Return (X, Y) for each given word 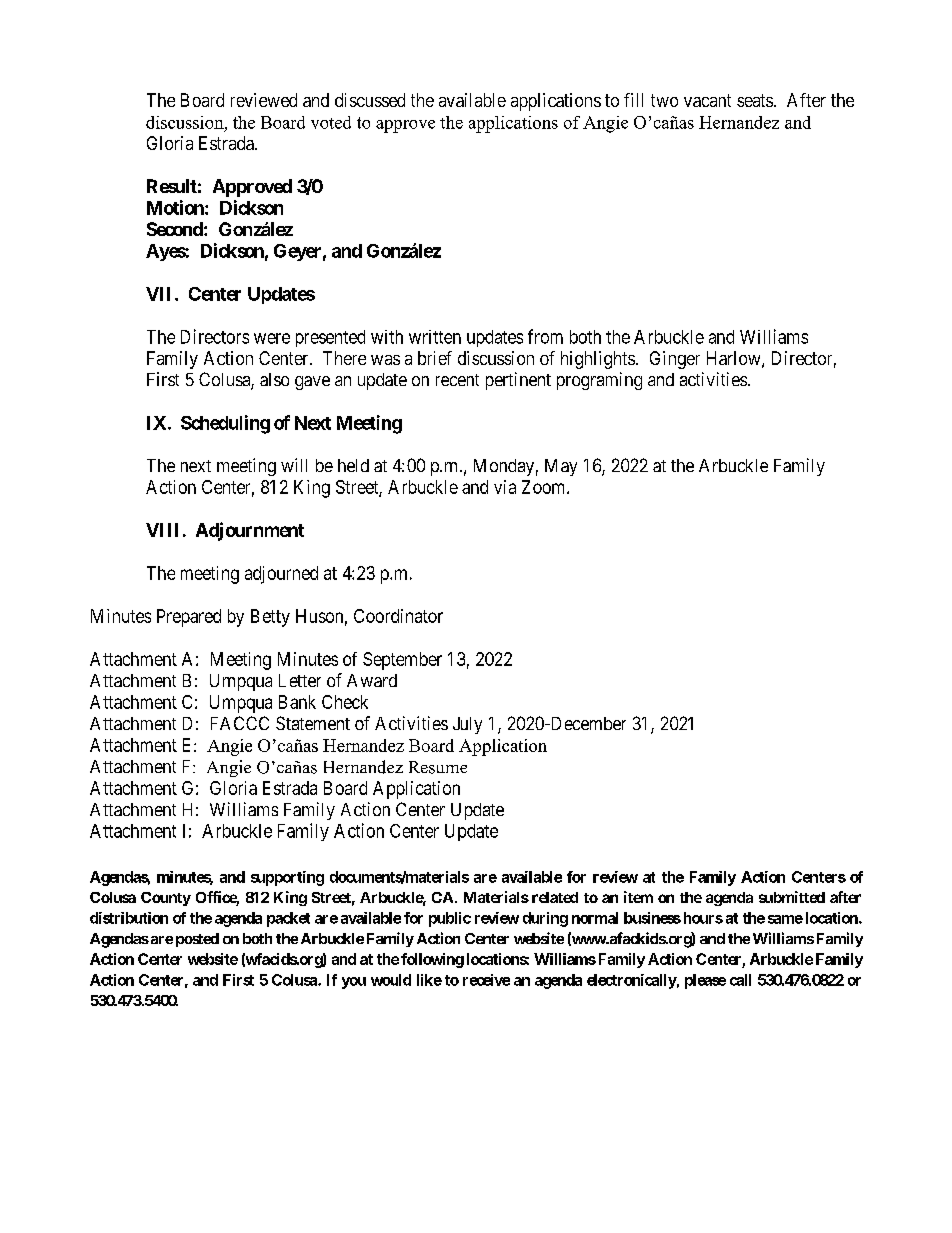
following (432, 960)
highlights (598, 360)
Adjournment (250, 531)
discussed (370, 100)
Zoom (545, 487)
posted (197, 940)
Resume (438, 767)
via (505, 487)
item (638, 897)
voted (331, 122)
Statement (313, 723)
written (435, 337)
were (272, 338)
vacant (707, 100)
